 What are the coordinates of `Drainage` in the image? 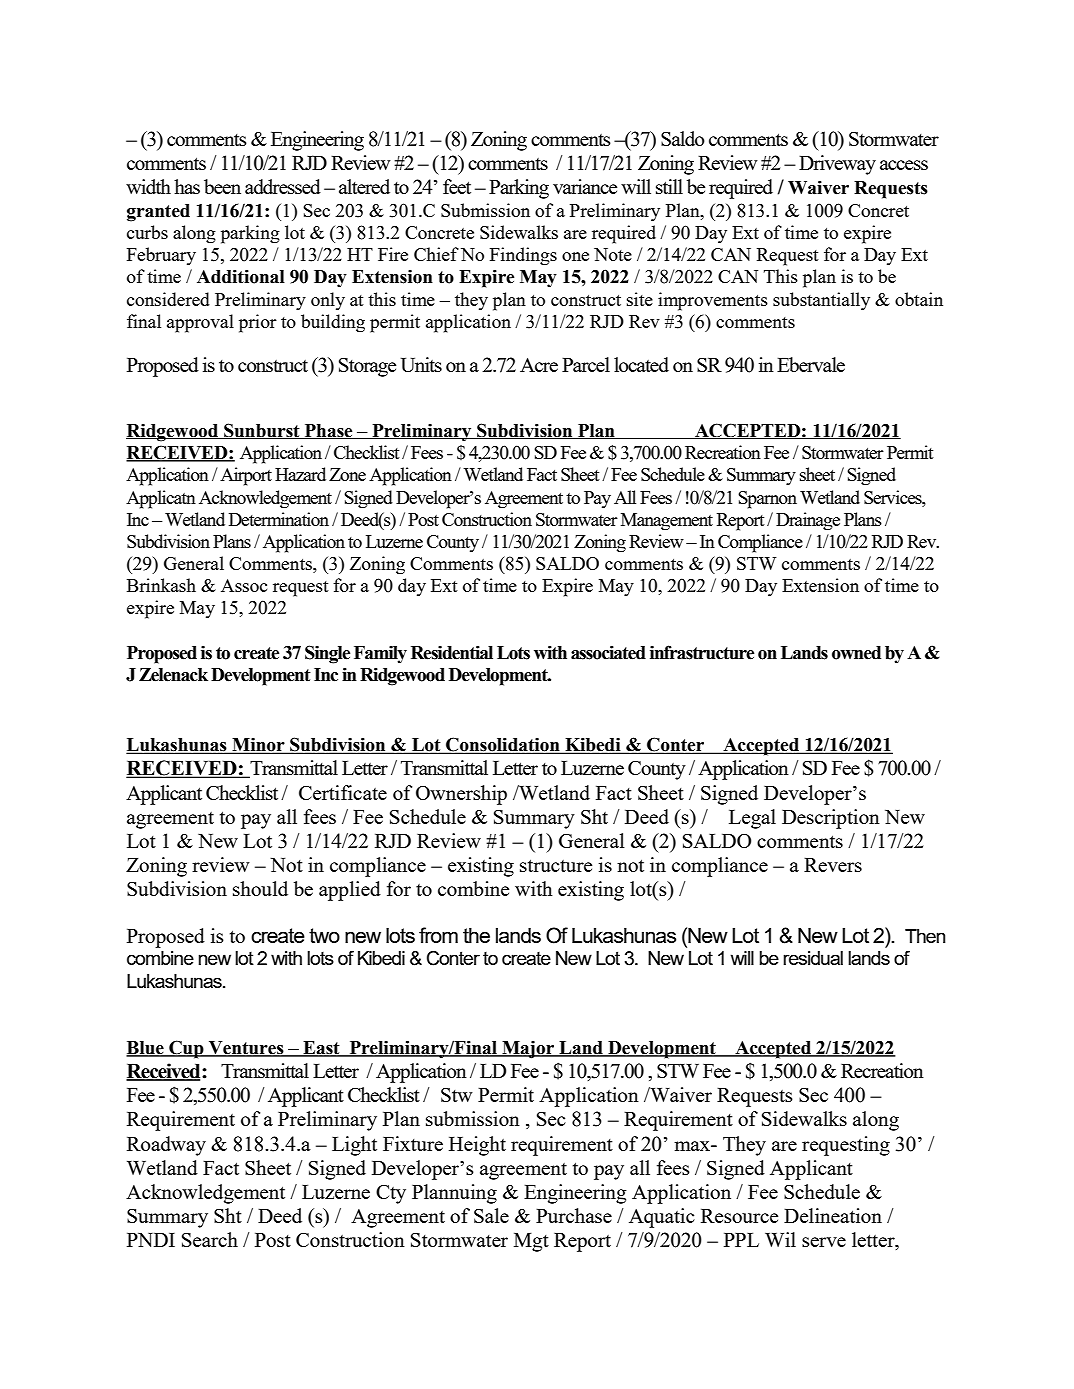 It's located at (808, 521).
